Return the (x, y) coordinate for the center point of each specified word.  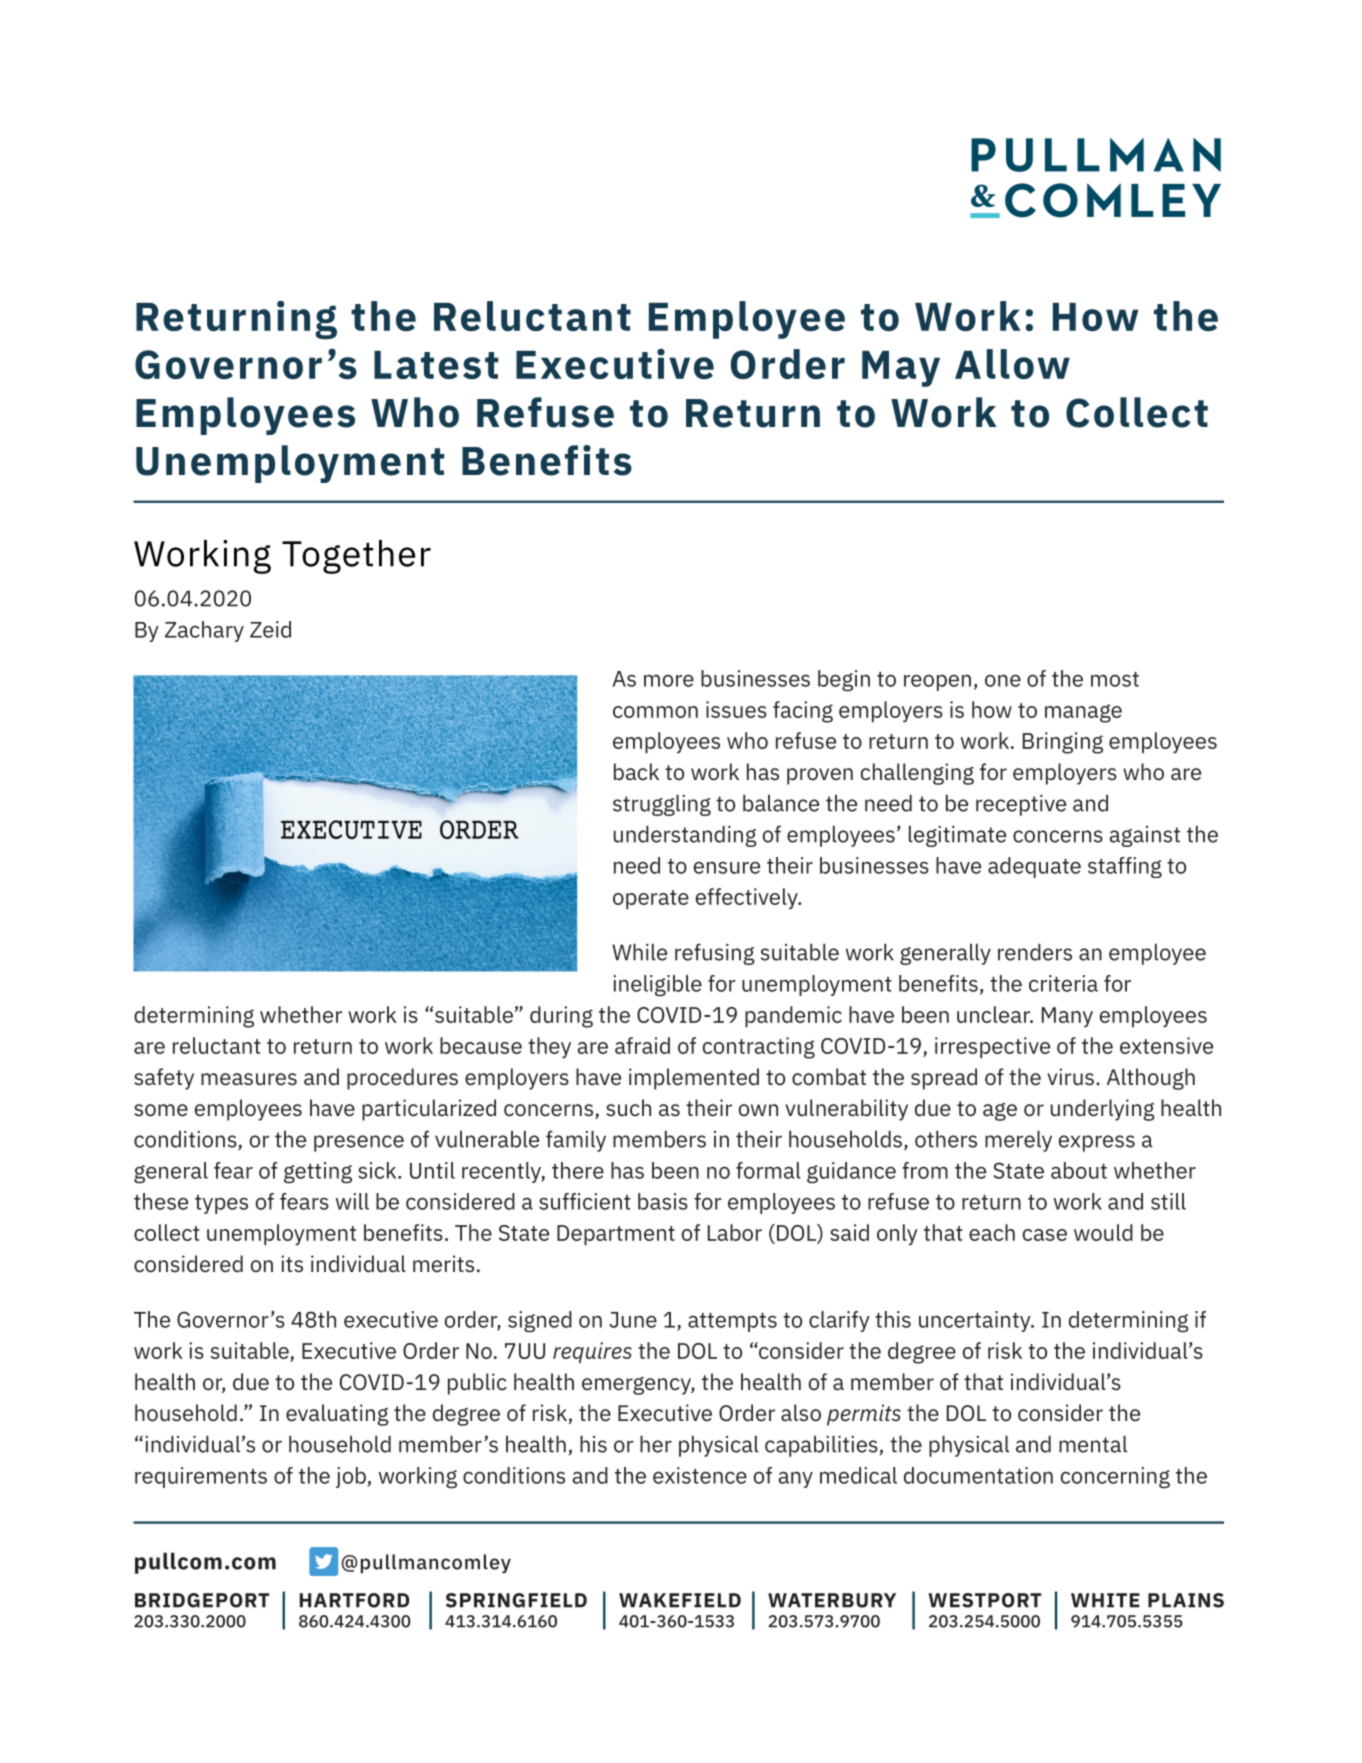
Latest (436, 365)
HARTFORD (354, 1600)
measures (249, 1079)
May (901, 369)
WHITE (1105, 1600)
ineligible (657, 985)
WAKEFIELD (680, 1600)
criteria (1063, 983)
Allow (1012, 364)
